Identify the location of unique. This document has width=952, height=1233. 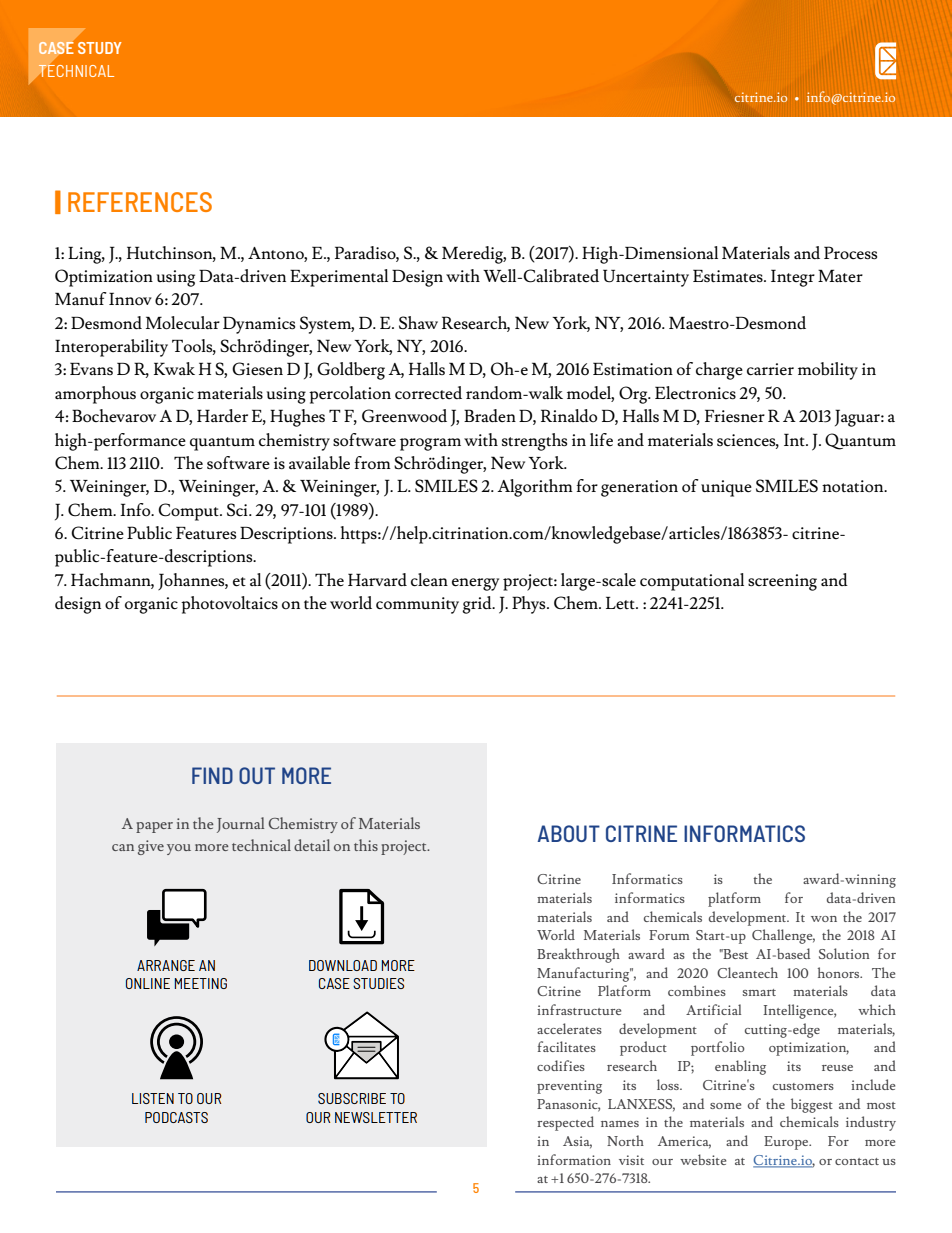
(726, 488).
